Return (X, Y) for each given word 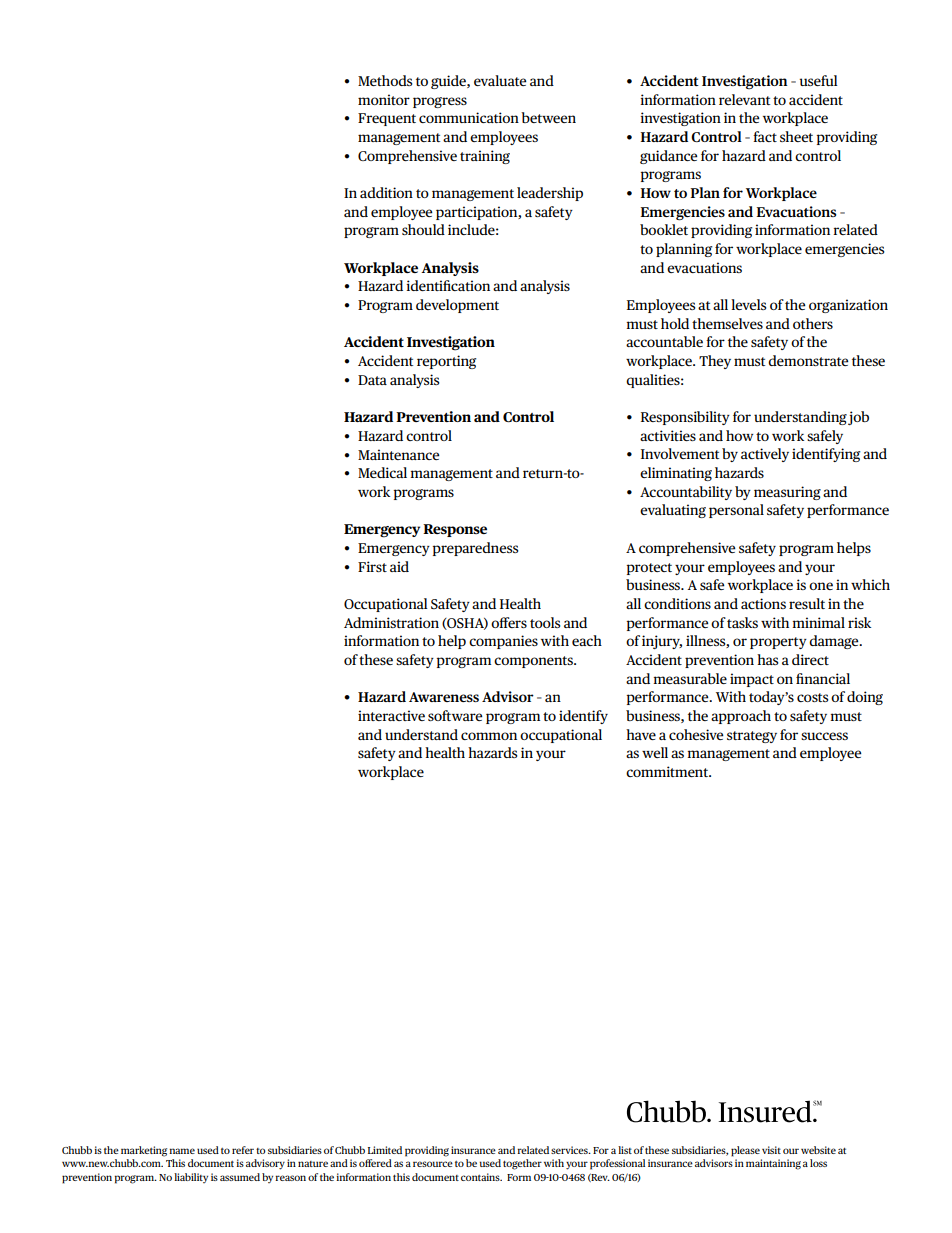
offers (509, 622)
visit (771, 1150)
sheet (796, 136)
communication (469, 117)
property (778, 643)
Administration (391, 622)
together (522, 1164)
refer (243, 1150)
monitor (384, 99)
